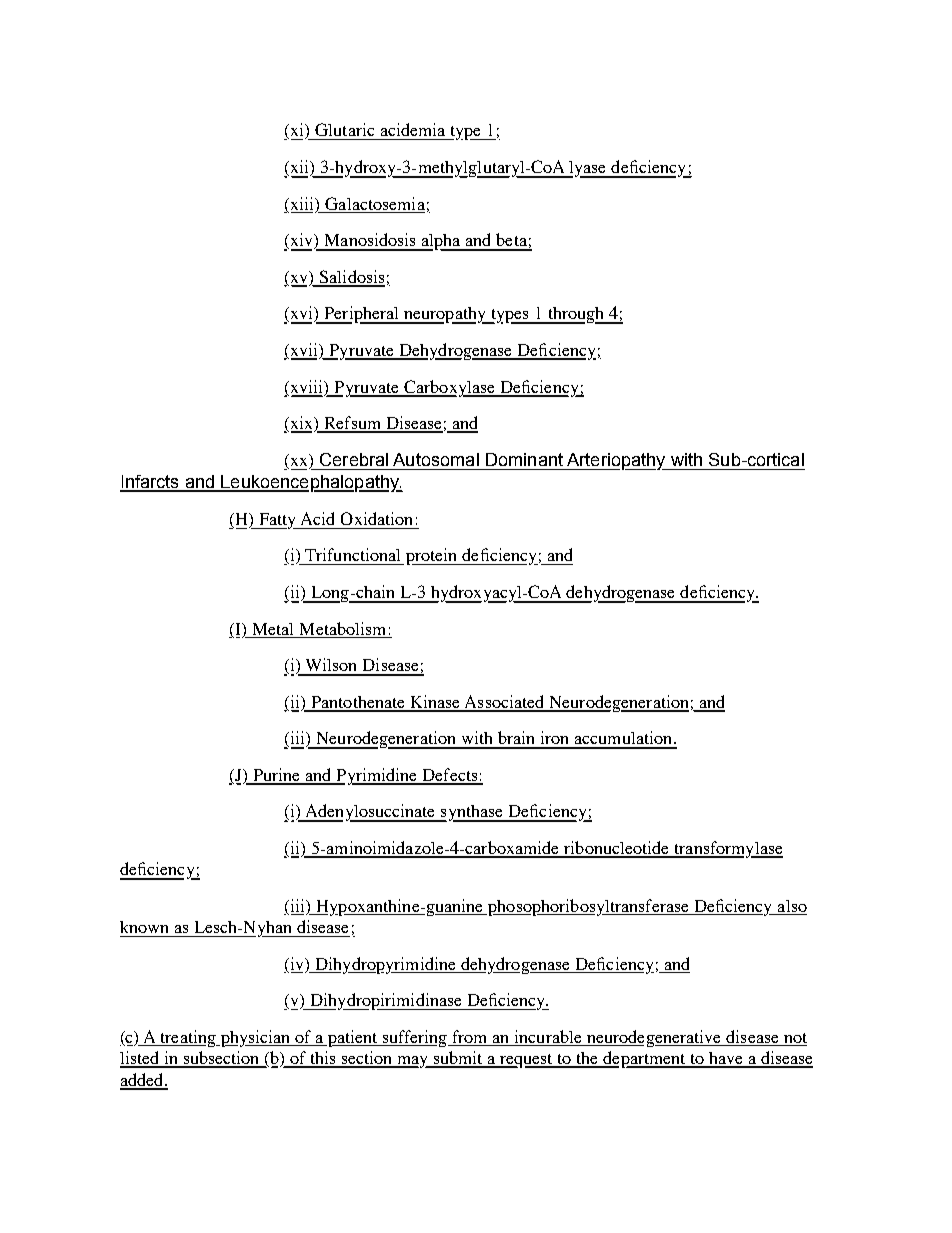 The image size is (952, 1233). What do you see at coordinates (441, 242) in the document?
I see `alpha` at bounding box center [441, 242].
